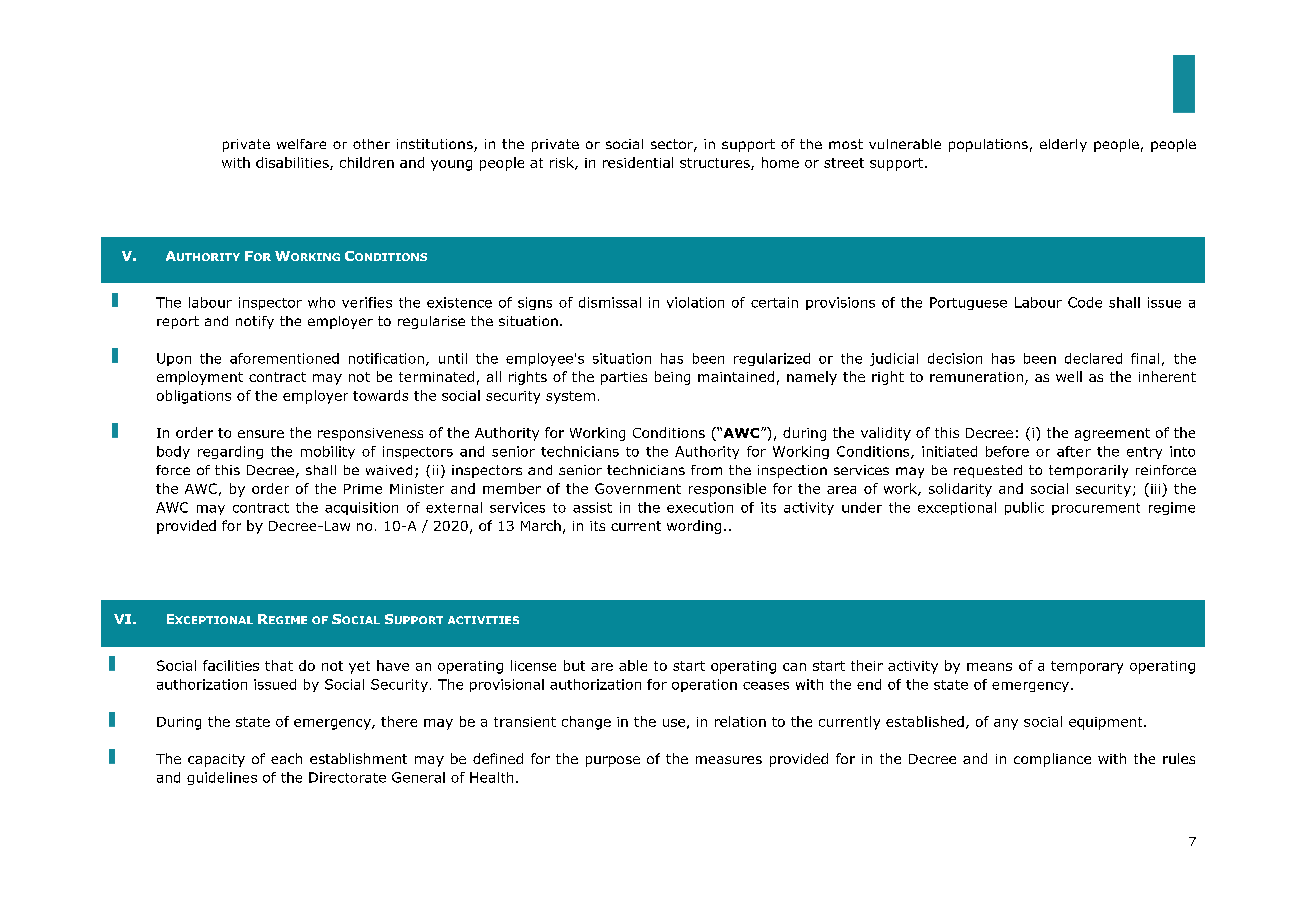 This page has width=1308, height=924. I want to click on acquisition, so click(361, 508).
